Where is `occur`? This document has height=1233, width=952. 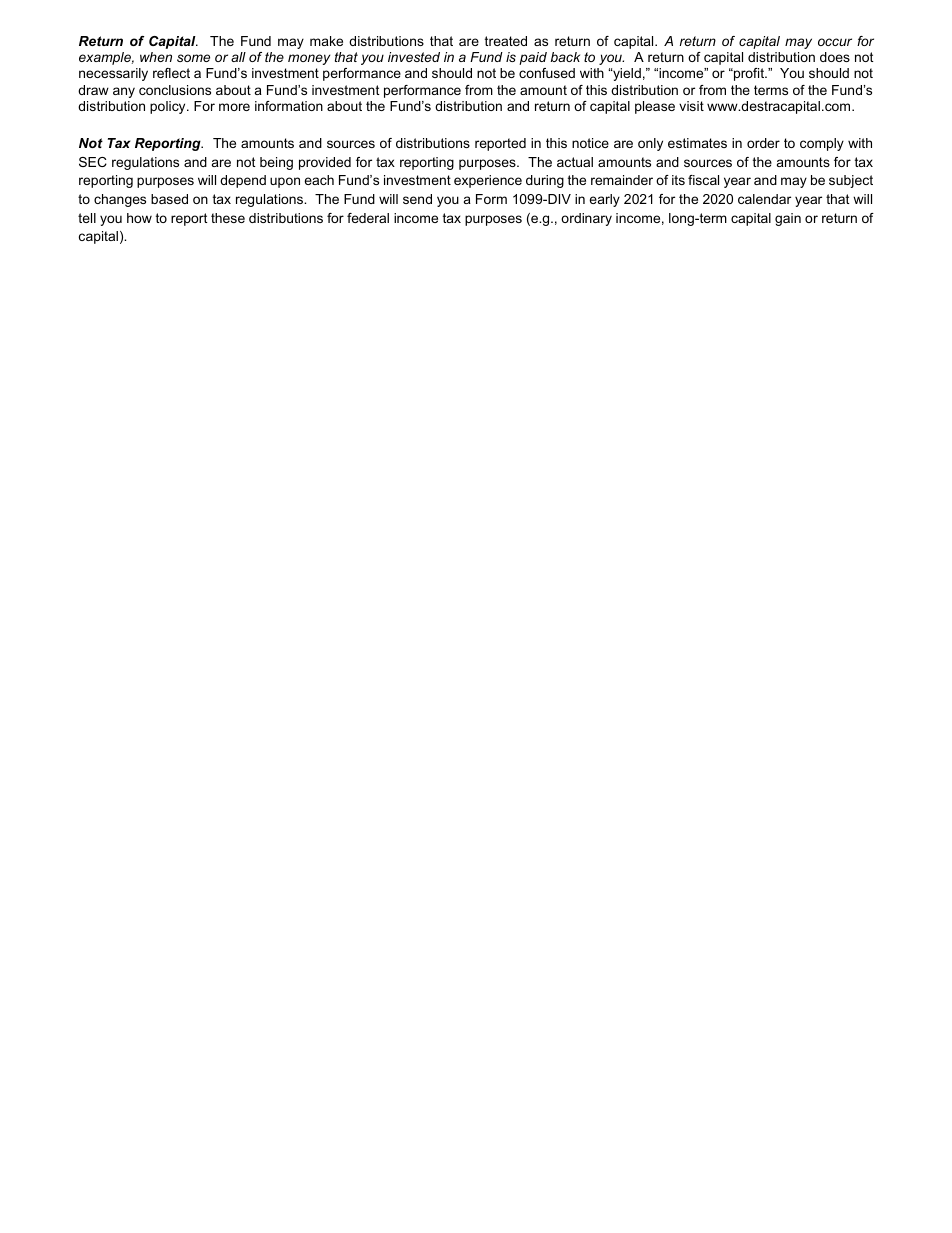
occur is located at coordinates (835, 42).
